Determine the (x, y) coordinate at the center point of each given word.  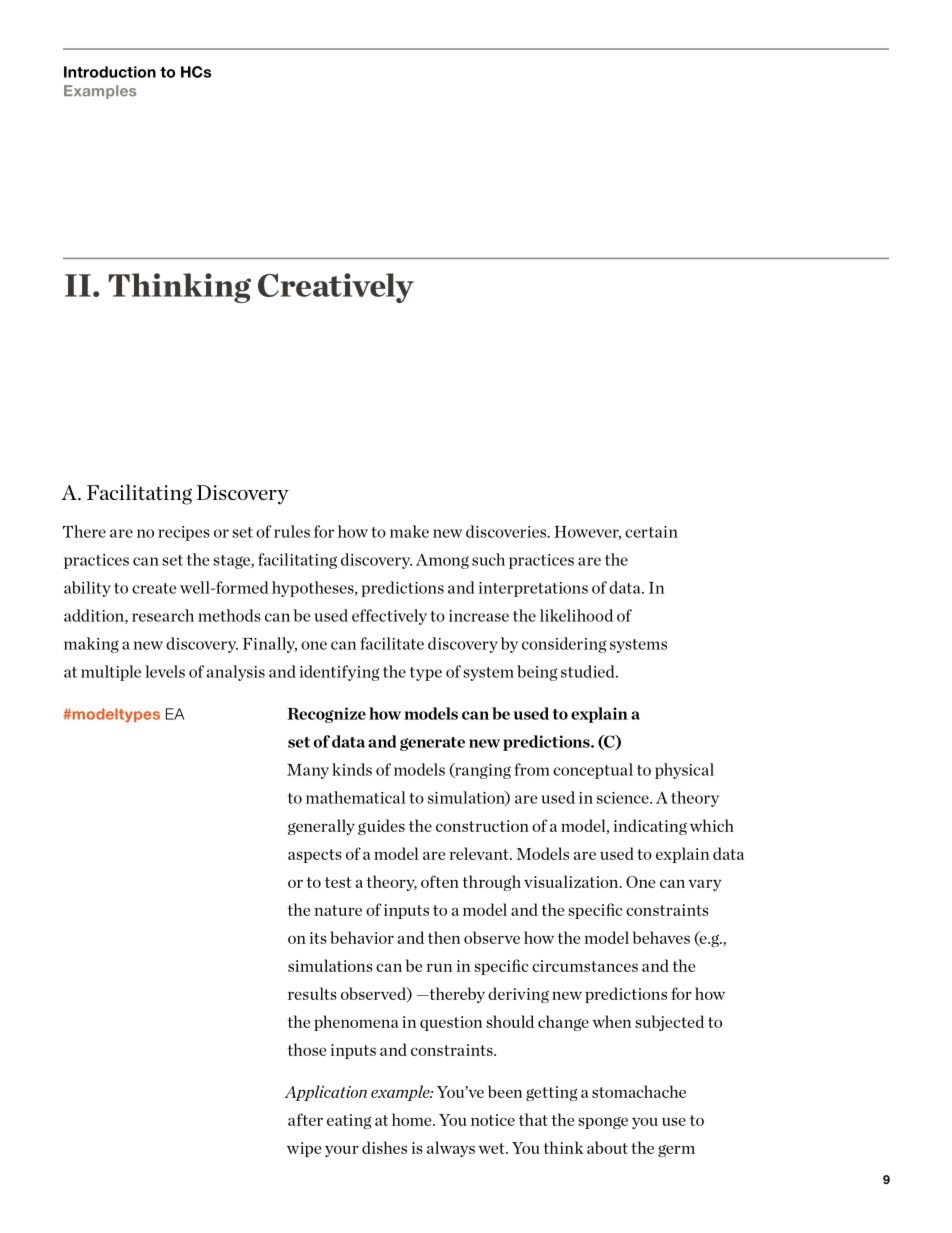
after (305, 1119)
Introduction (110, 72)
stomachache (639, 1091)
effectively (389, 617)
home (413, 1119)
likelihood (576, 615)
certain (651, 532)
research (163, 615)
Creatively (336, 288)
